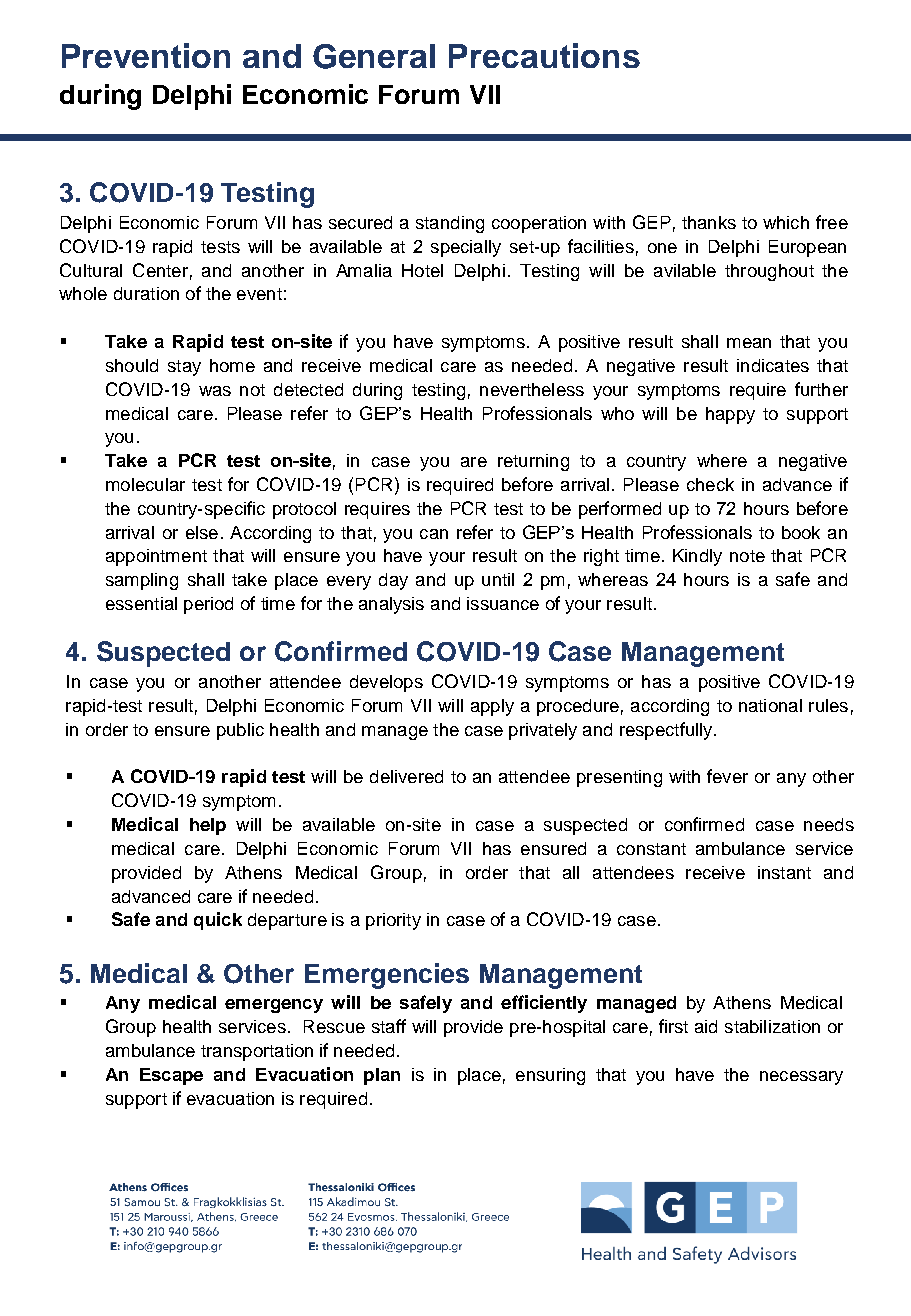 The image size is (911, 1316). Describe the element at coordinates (772, 1026) in the screenshot. I see `stabilization` at that location.
